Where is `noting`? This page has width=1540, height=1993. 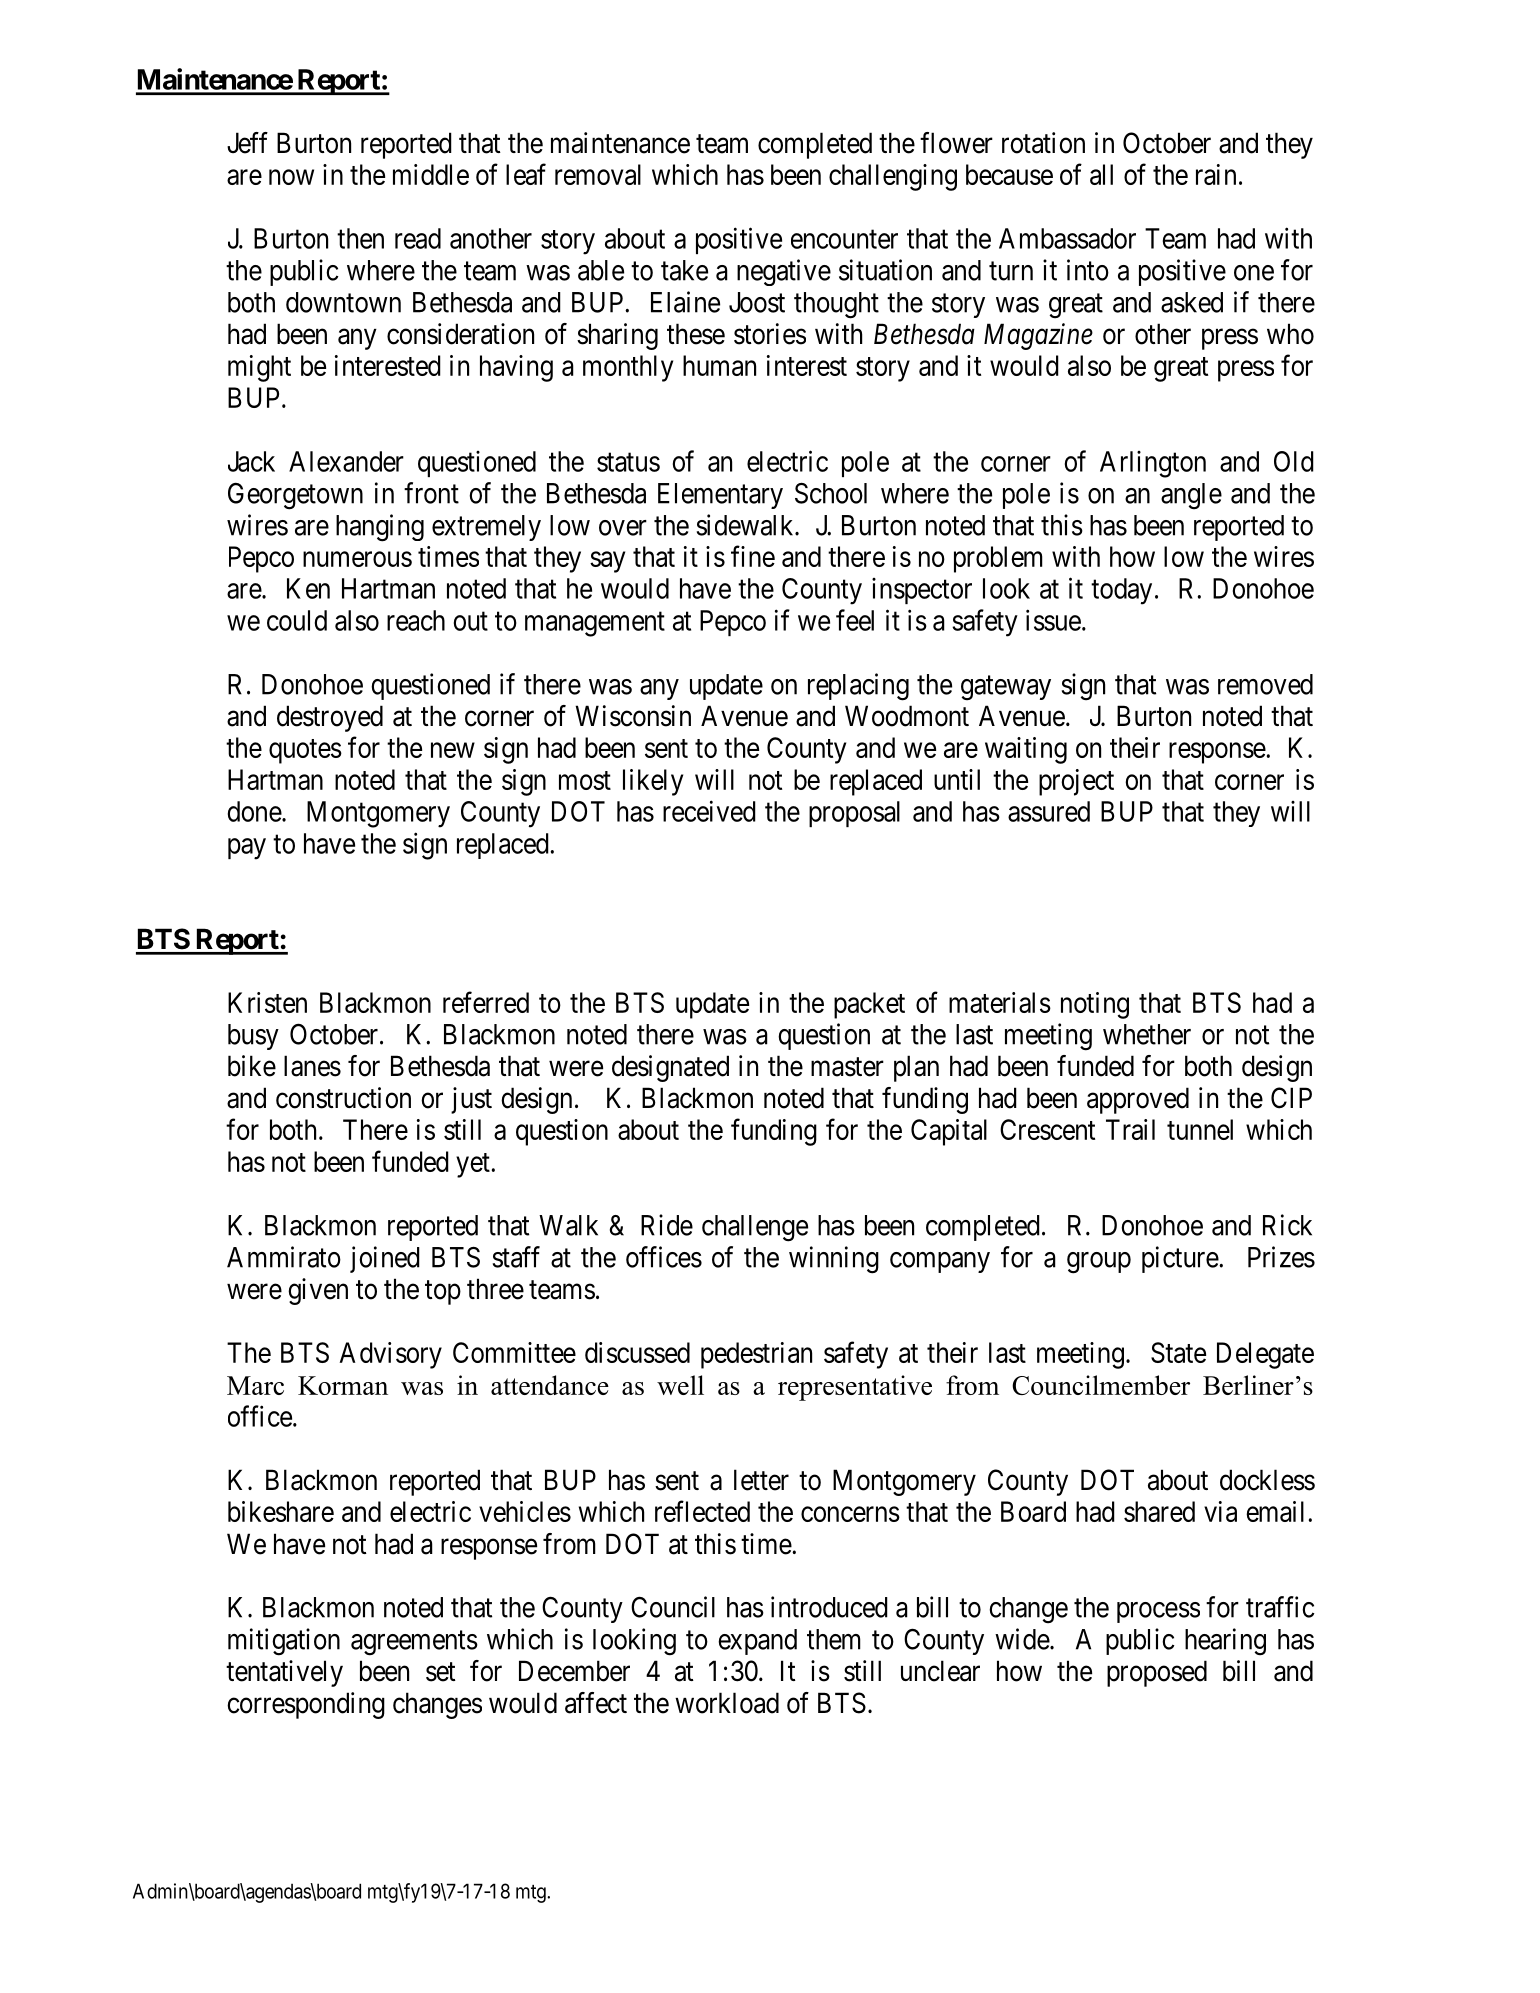 noting is located at coordinates (1095, 1005).
